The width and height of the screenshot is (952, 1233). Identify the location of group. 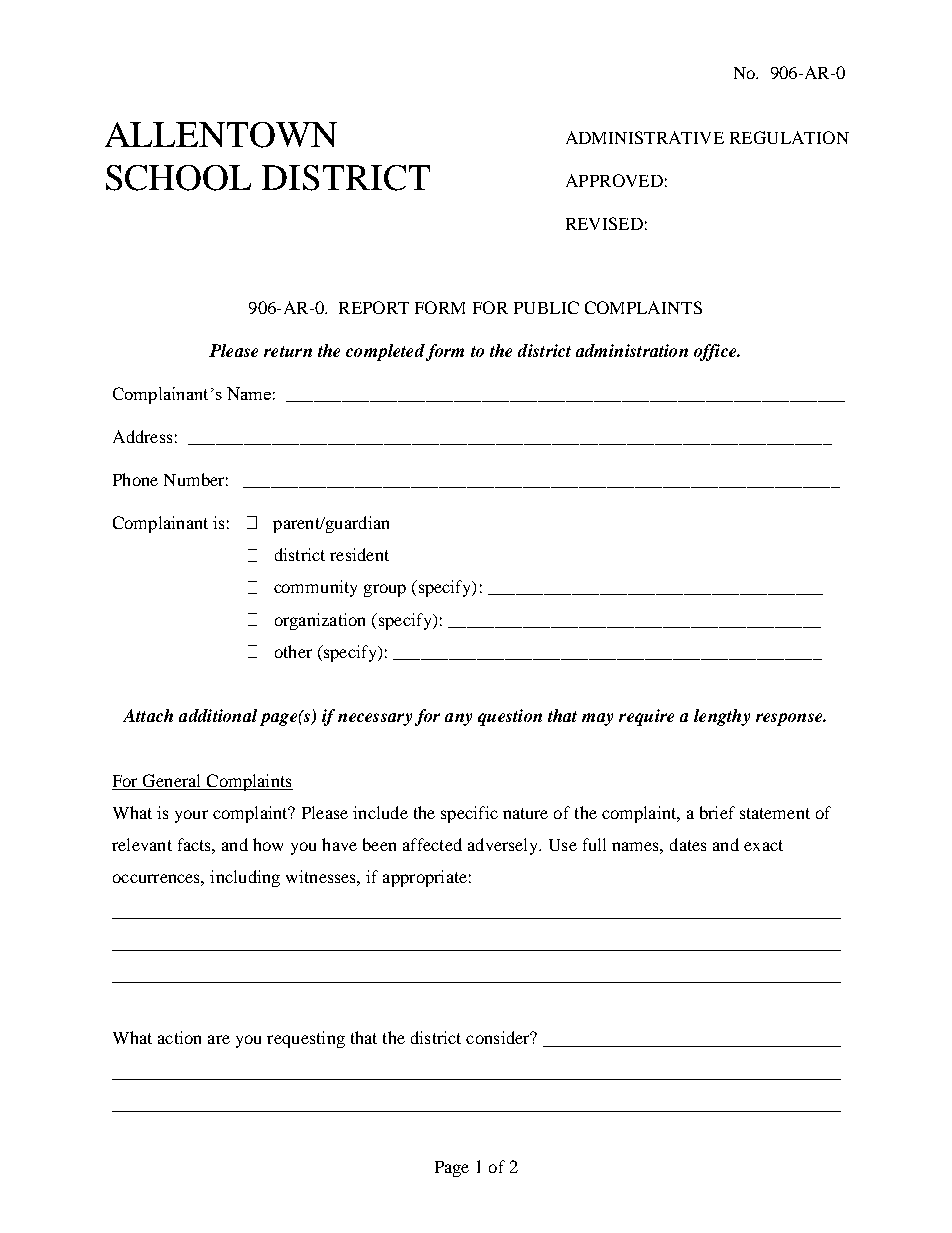
(385, 590).
